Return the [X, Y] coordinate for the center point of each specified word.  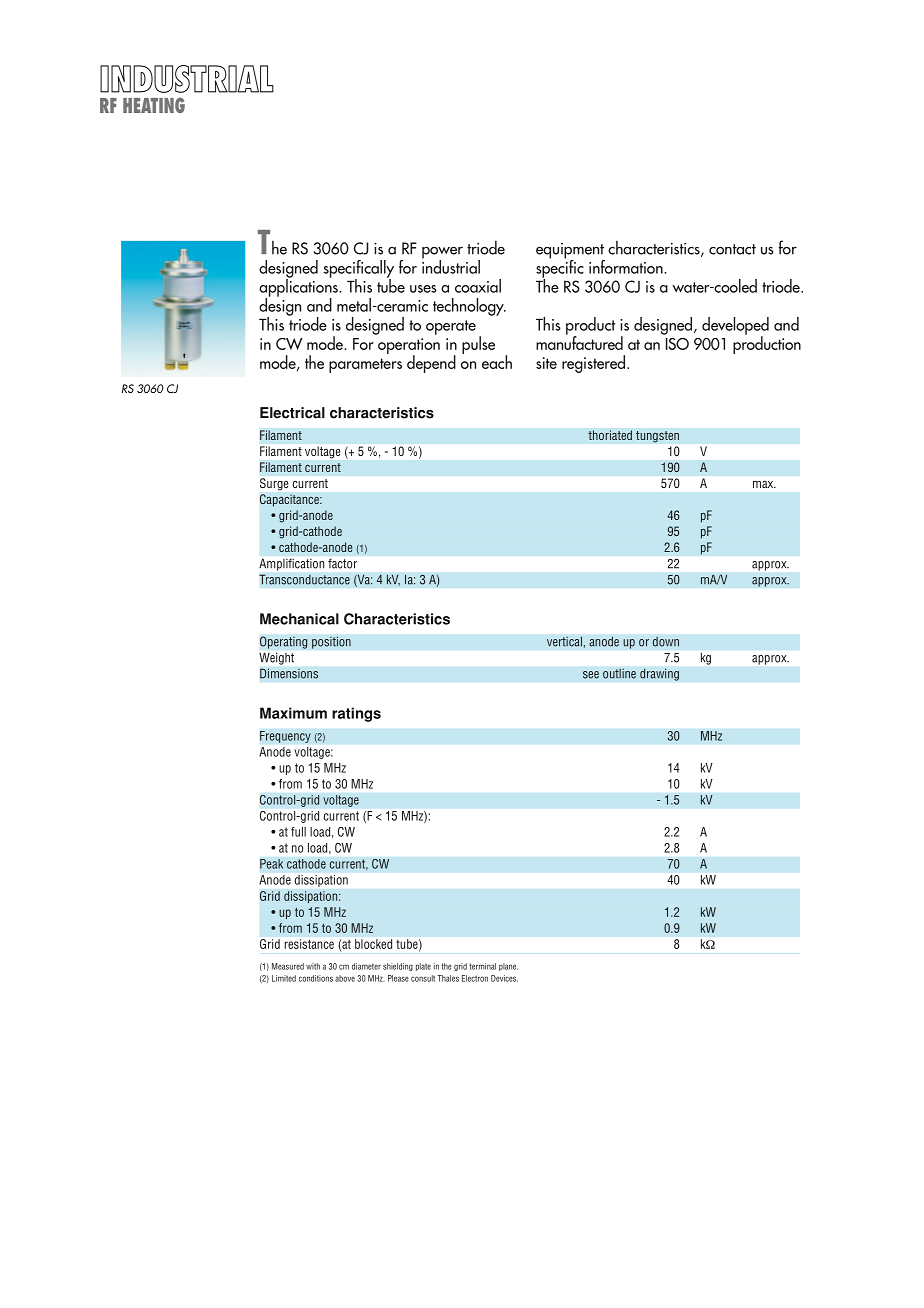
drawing [659, 674]
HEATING [154, 105]
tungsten [657, 437]
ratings [356, 714]
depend [431, 364]
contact [732, 249]
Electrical [292, 413]
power [442, 254]
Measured [288, 966]
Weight [276, 659]
